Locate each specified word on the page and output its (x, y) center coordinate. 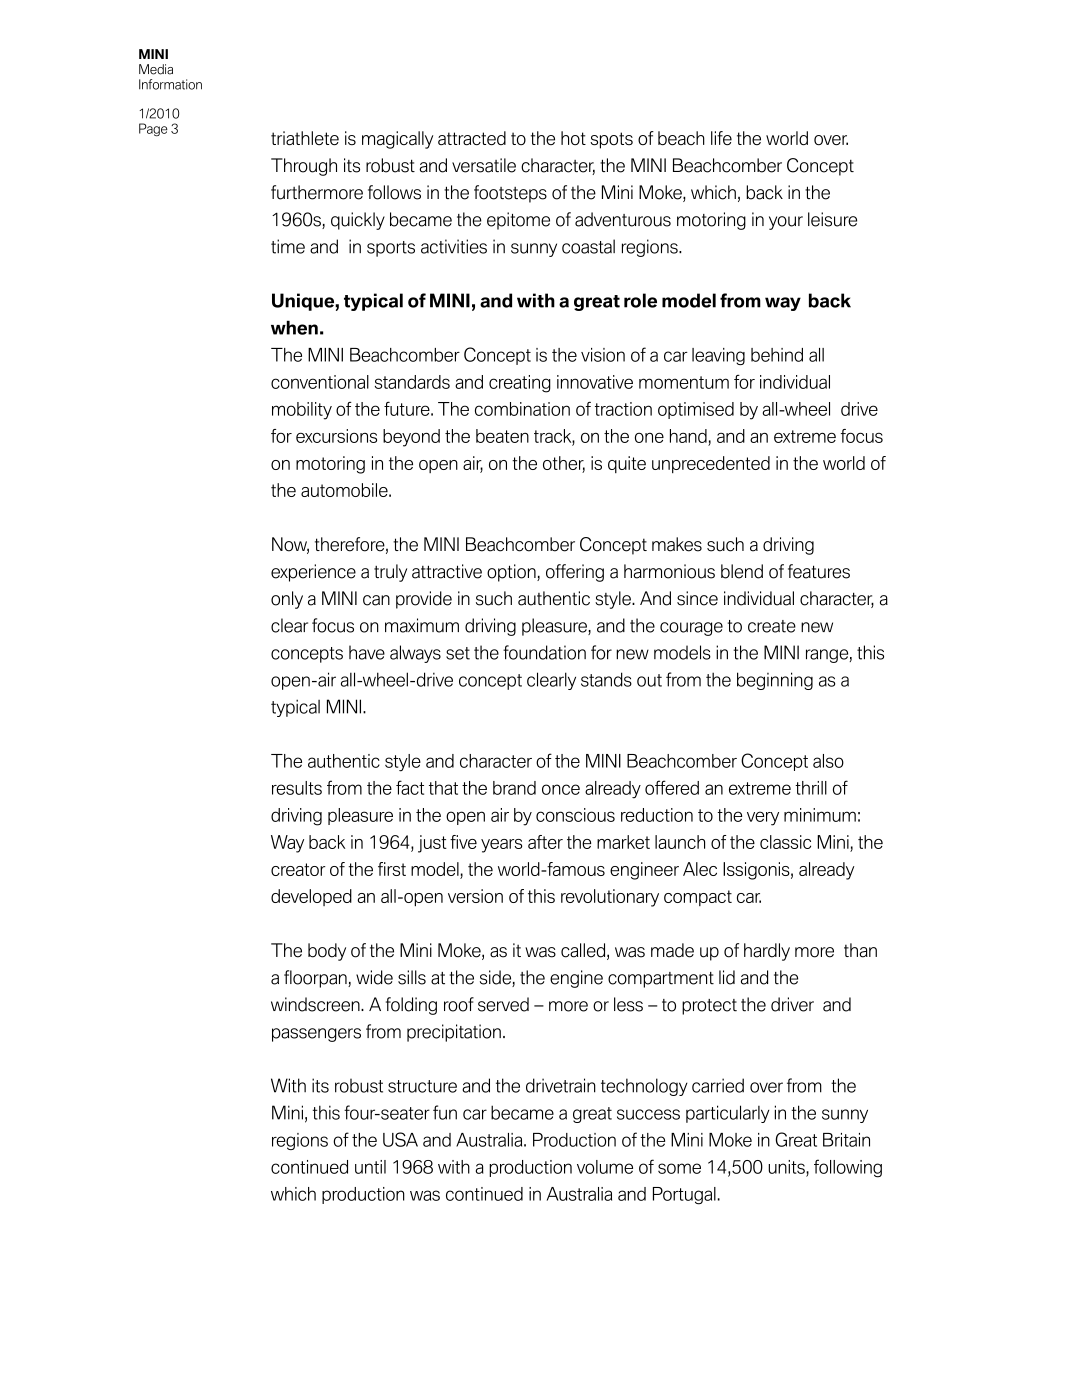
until (370, 1167)
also (828, 761)
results (297, 788)
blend (742, 571)
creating (520, 384)
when (294, 327)
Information (170, 84)
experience (313, 573)
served (503, 1004)
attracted (472, 138)
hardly (767, 952)
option (512, 573)
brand (514, 788)
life (721, 138)
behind (777, 355)
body (327, 952)
